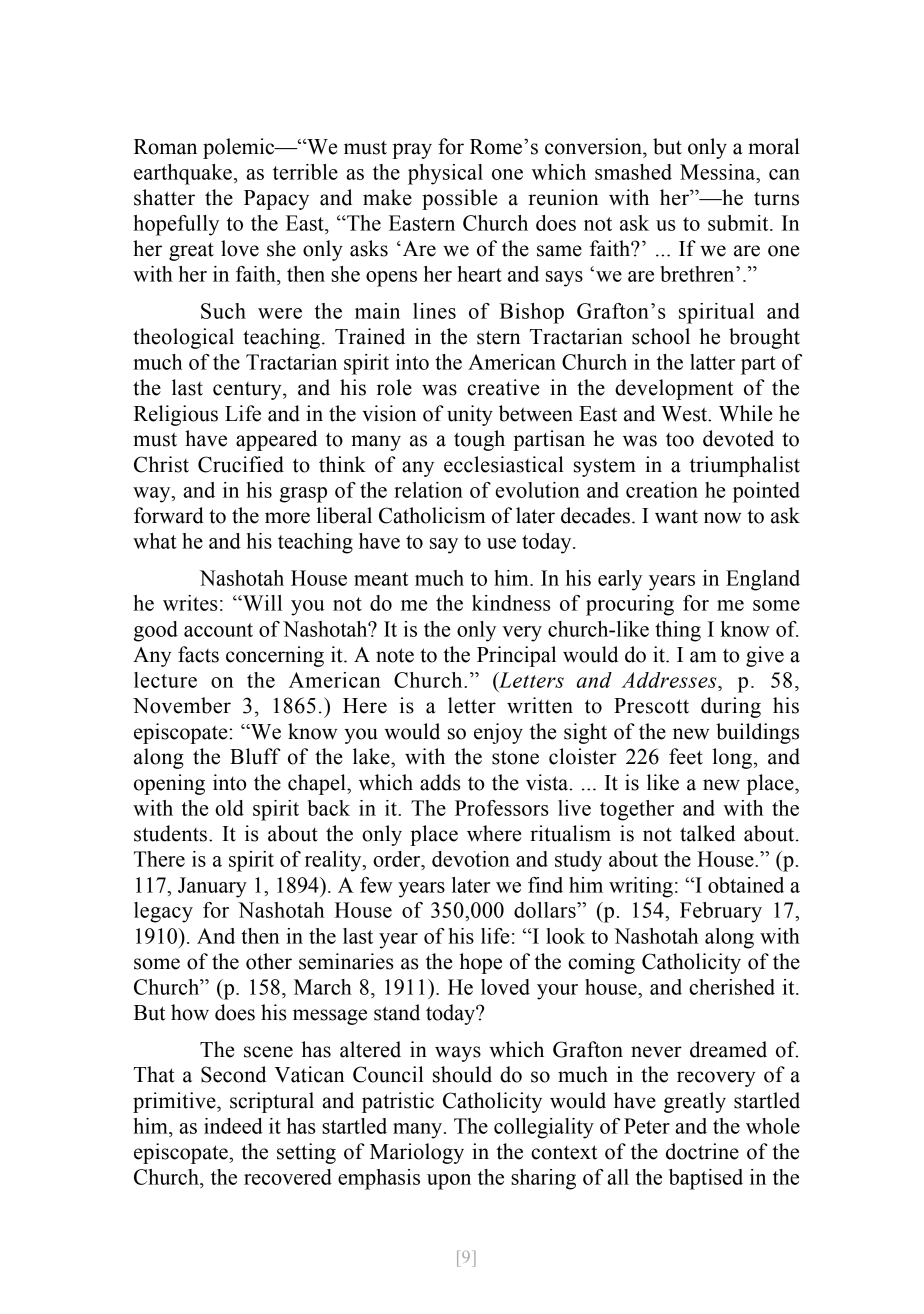 The image size is (924, 1314). I want to click on facts, so click(198, 654).
